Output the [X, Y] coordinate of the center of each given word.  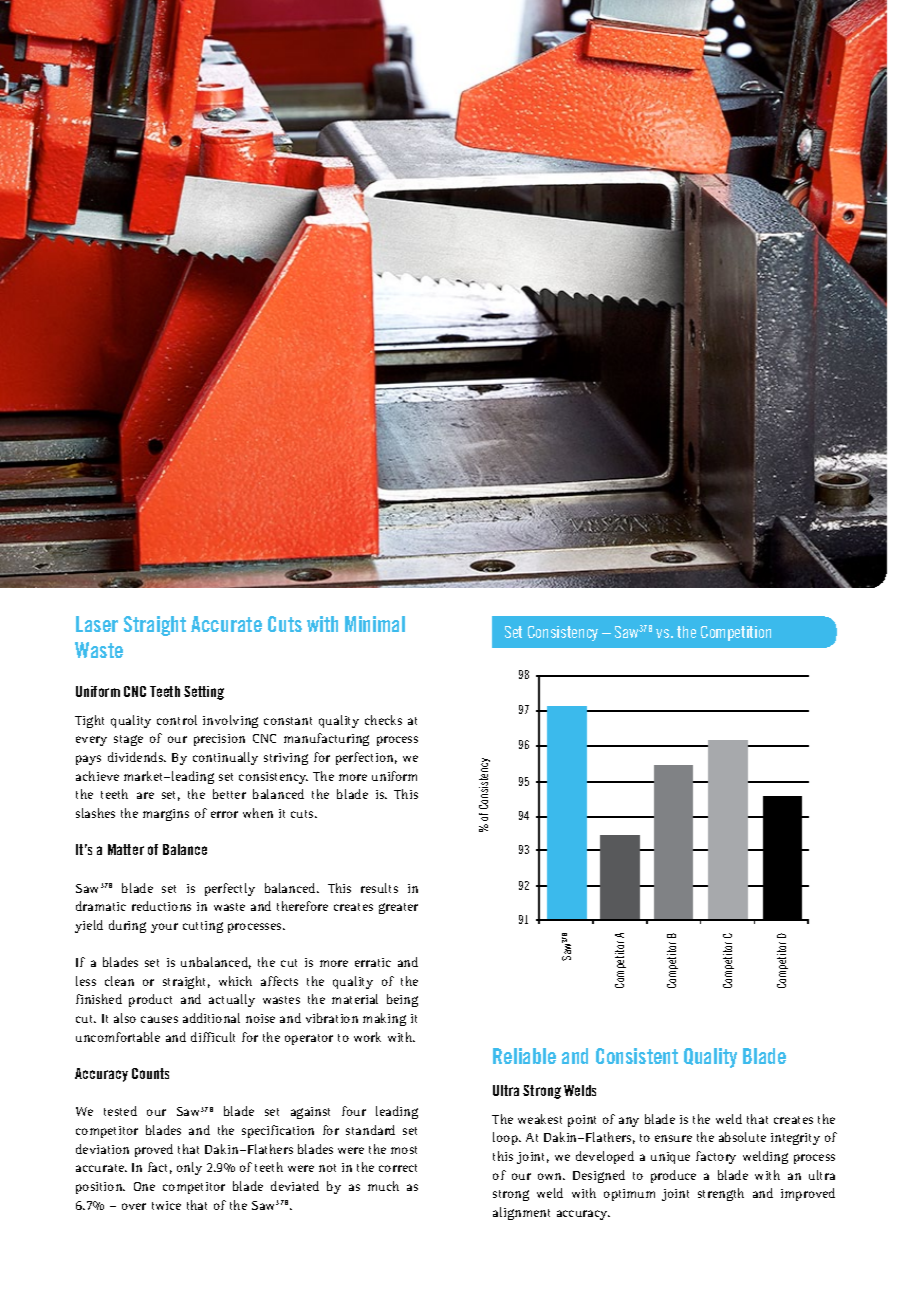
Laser [97, 624]
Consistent [637, 1056]
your [164, 928]
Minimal [375, 624]
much [383, 1186]
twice [166, 1205]
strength [721, 1194]
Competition [736, 633]
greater [398, 908]
